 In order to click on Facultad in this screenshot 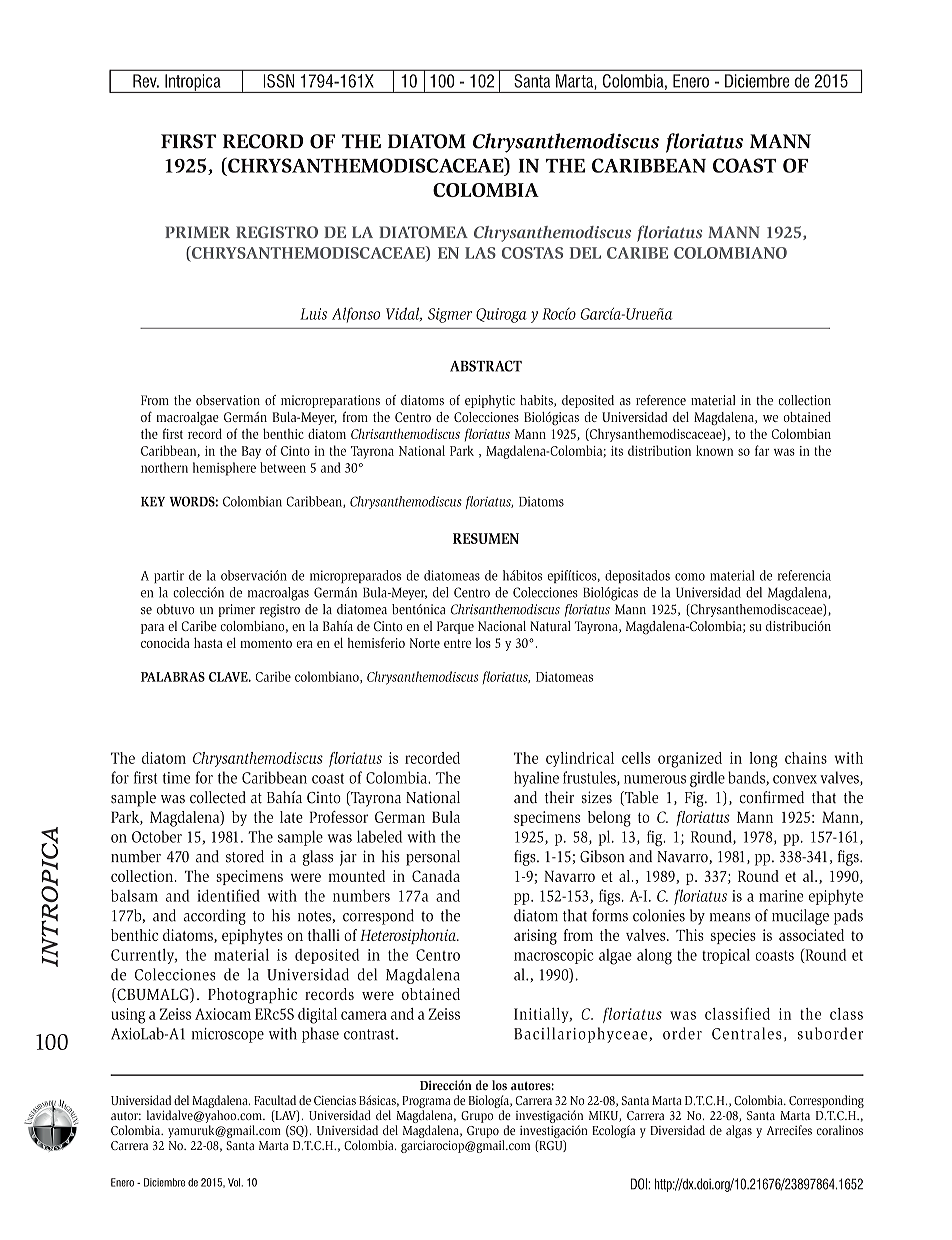, I will do `click(275, 1100)`.
